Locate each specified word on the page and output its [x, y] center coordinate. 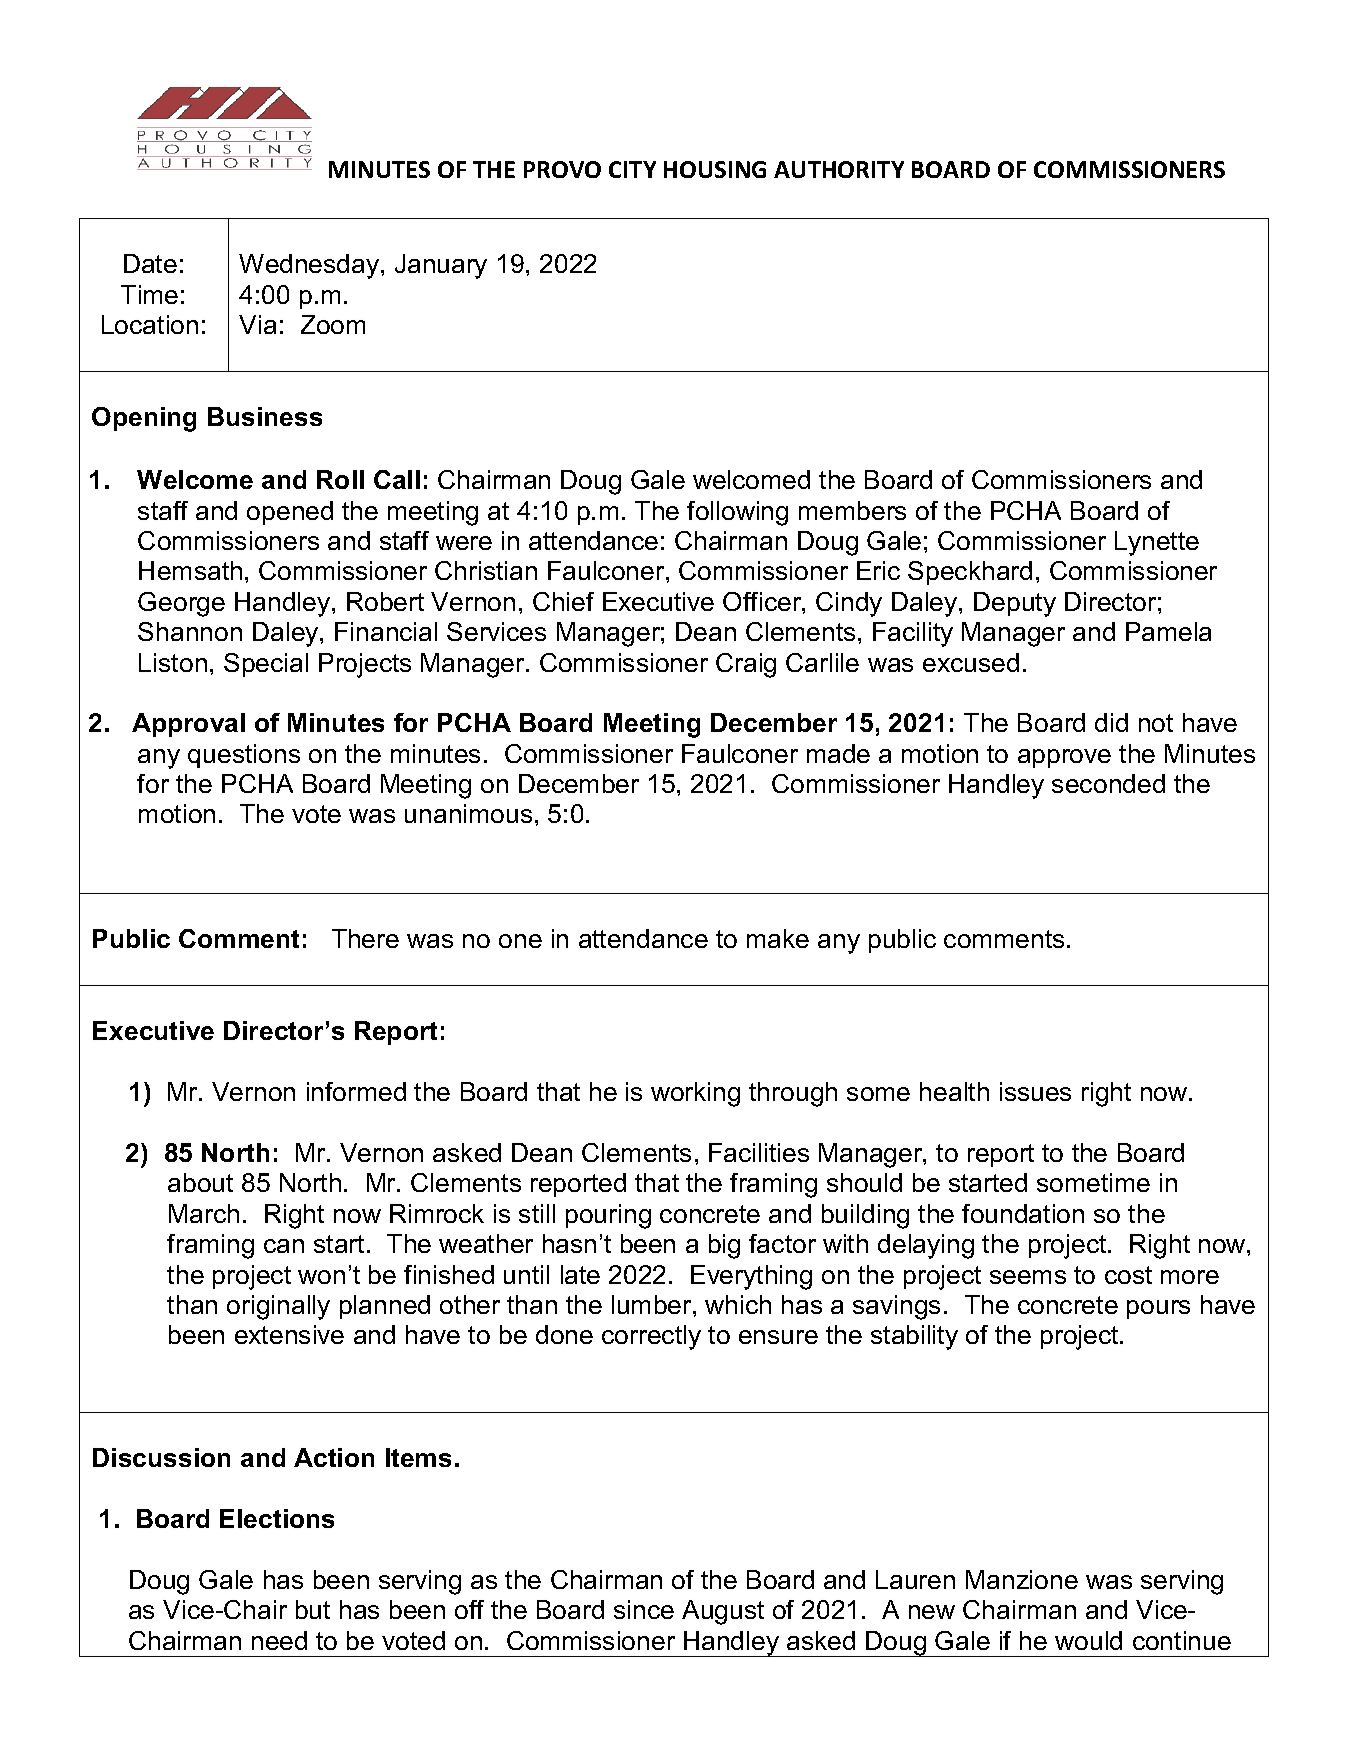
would [1088, 1640]
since [644, 1609]
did [1111, 722]
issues [1035, 1091]
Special [266, 665]
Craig [746, 665]
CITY [632, 169]
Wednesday [310, 266]
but [313, 1609]
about [200, 1182]
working [695, 1094]
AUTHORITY [839, 169]
